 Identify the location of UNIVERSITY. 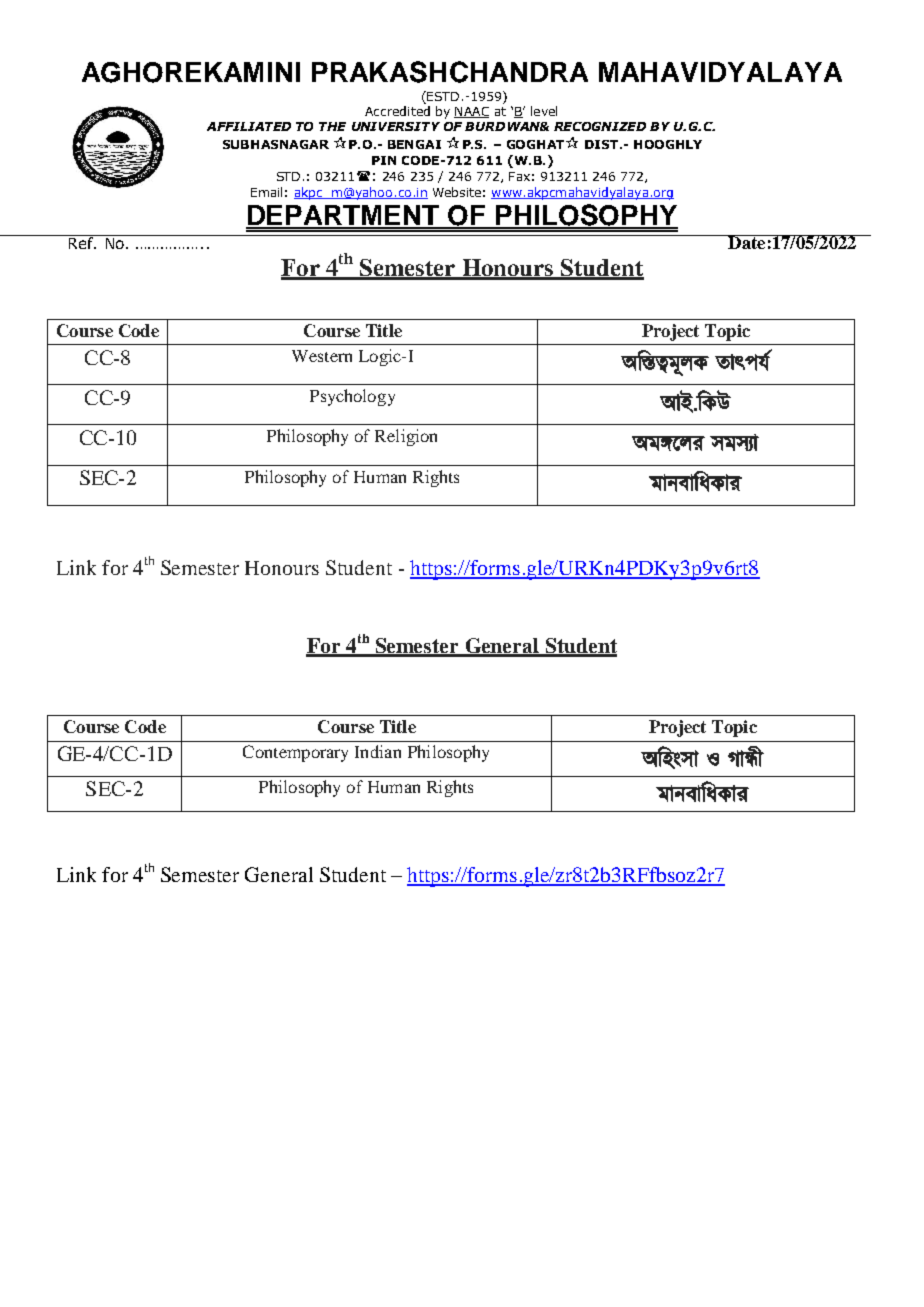
(396, 126).
